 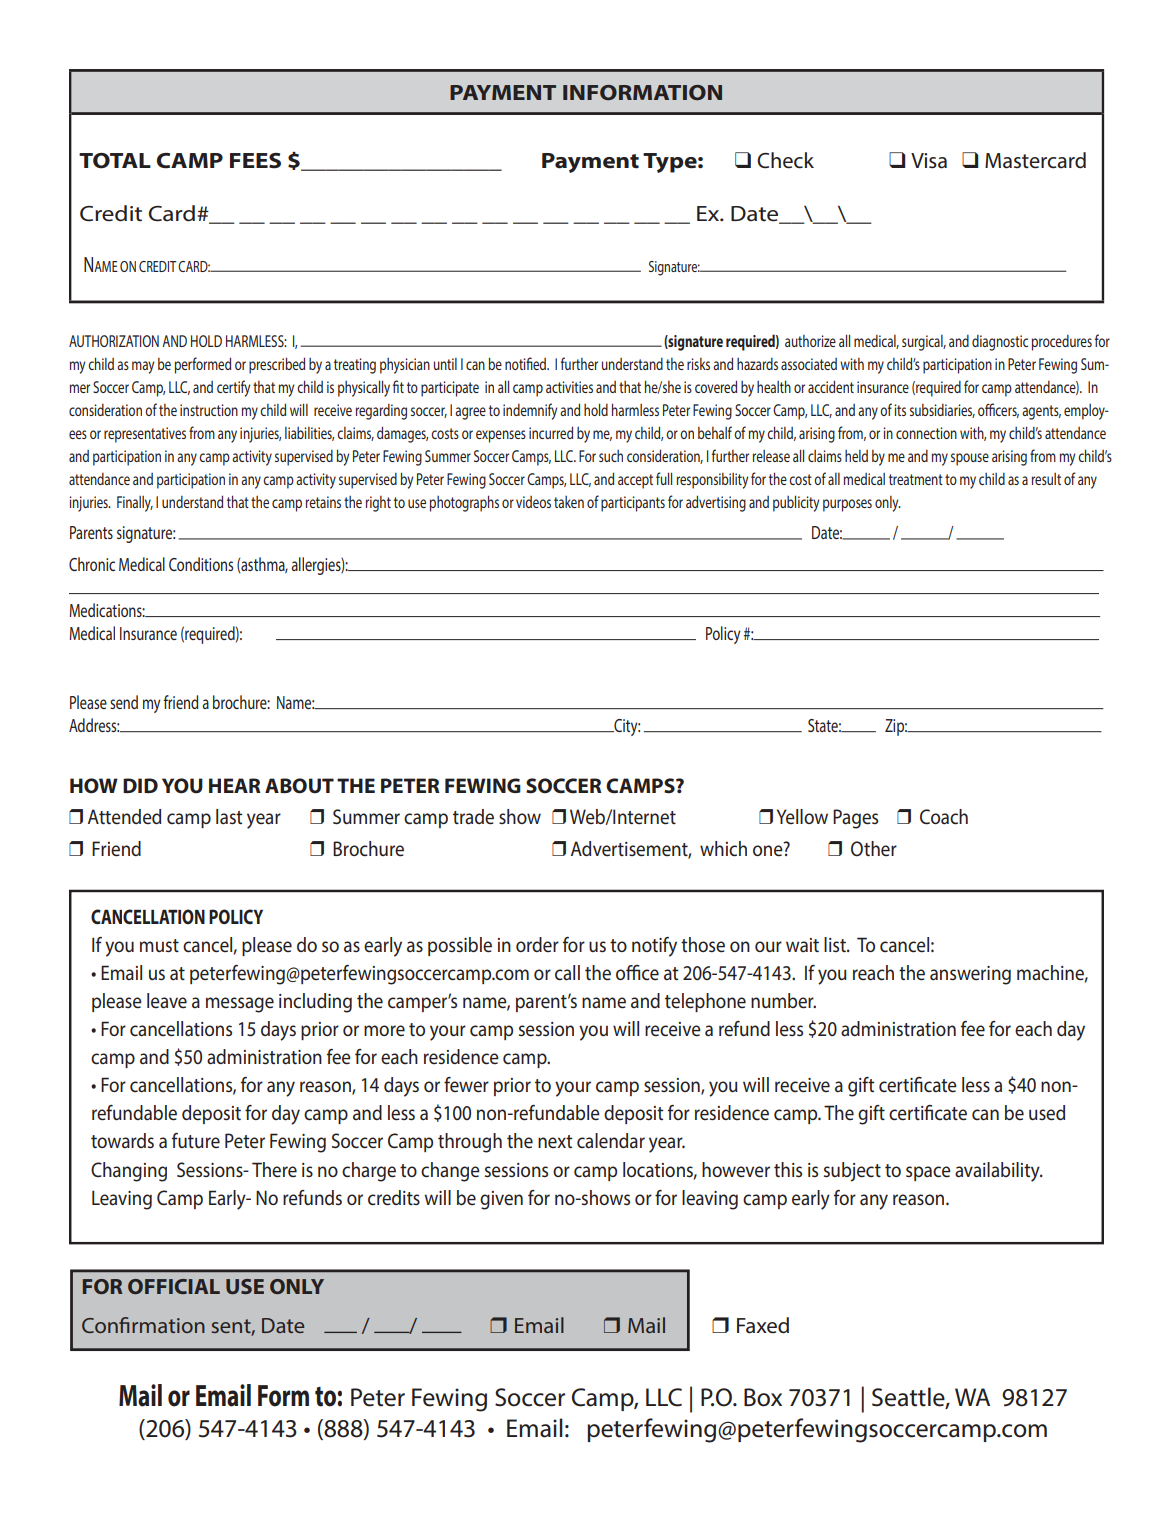 I want to click on message, so click(x=240, y=1005).
